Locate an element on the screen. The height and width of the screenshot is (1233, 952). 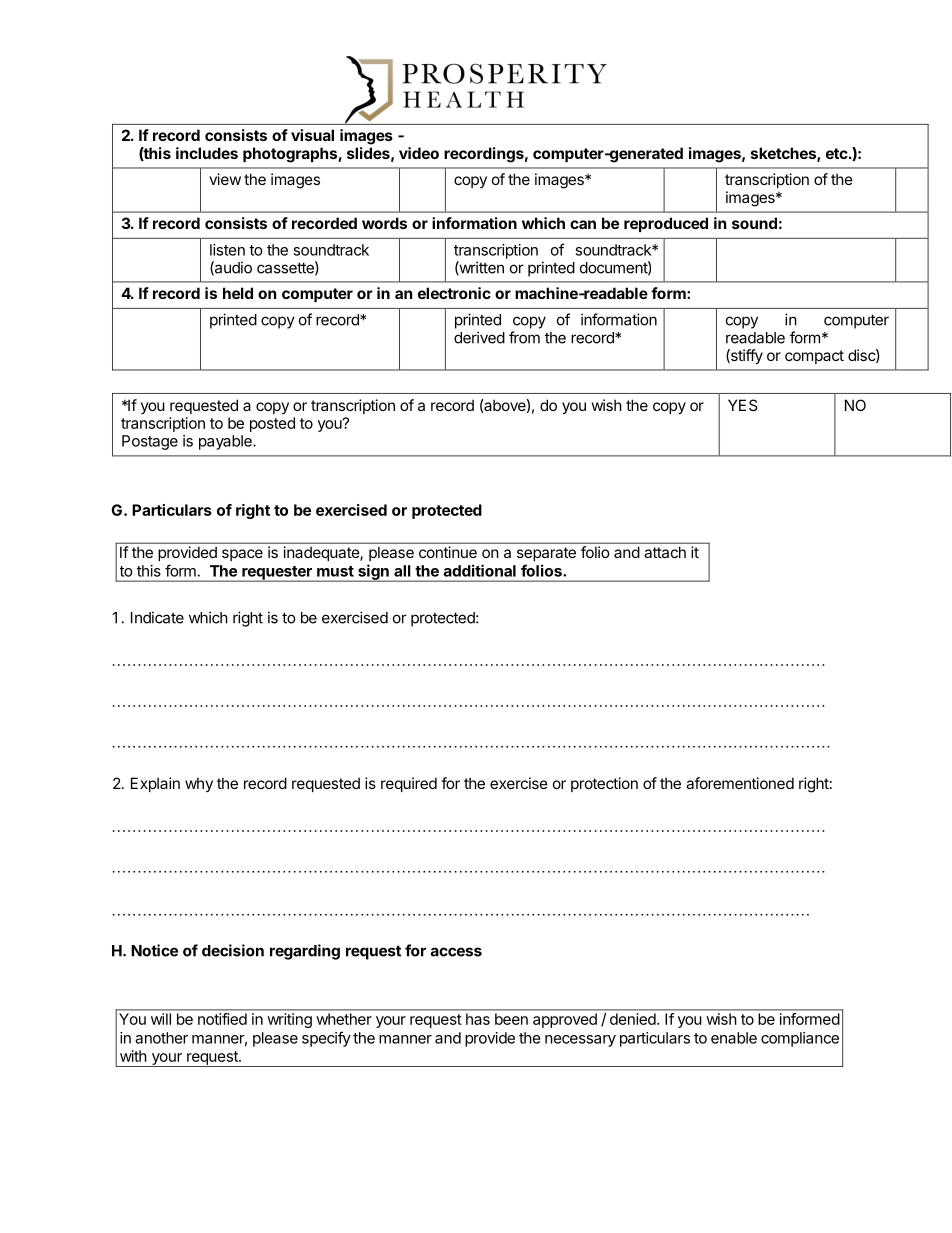
has is located at coordinates (478, 1019).
